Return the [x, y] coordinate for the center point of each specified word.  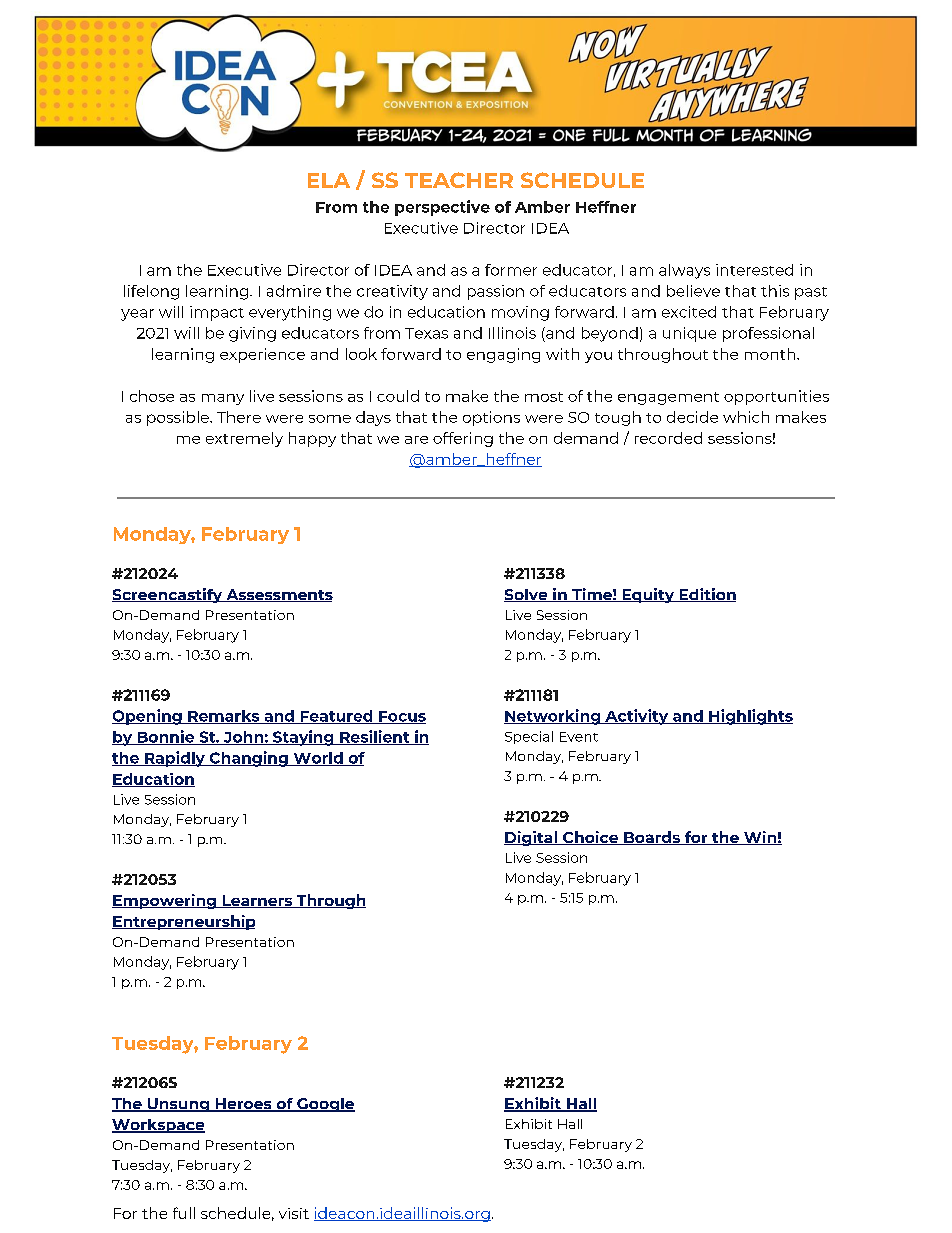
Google [325, 1105]
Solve [527, 595]
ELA [329, 180]
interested [754, 270]
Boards [652, 838]
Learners [257, 901]
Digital [531, 838]
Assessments [278, 595]
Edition [706, 595]
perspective [442, 208]
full [184, 1213]
